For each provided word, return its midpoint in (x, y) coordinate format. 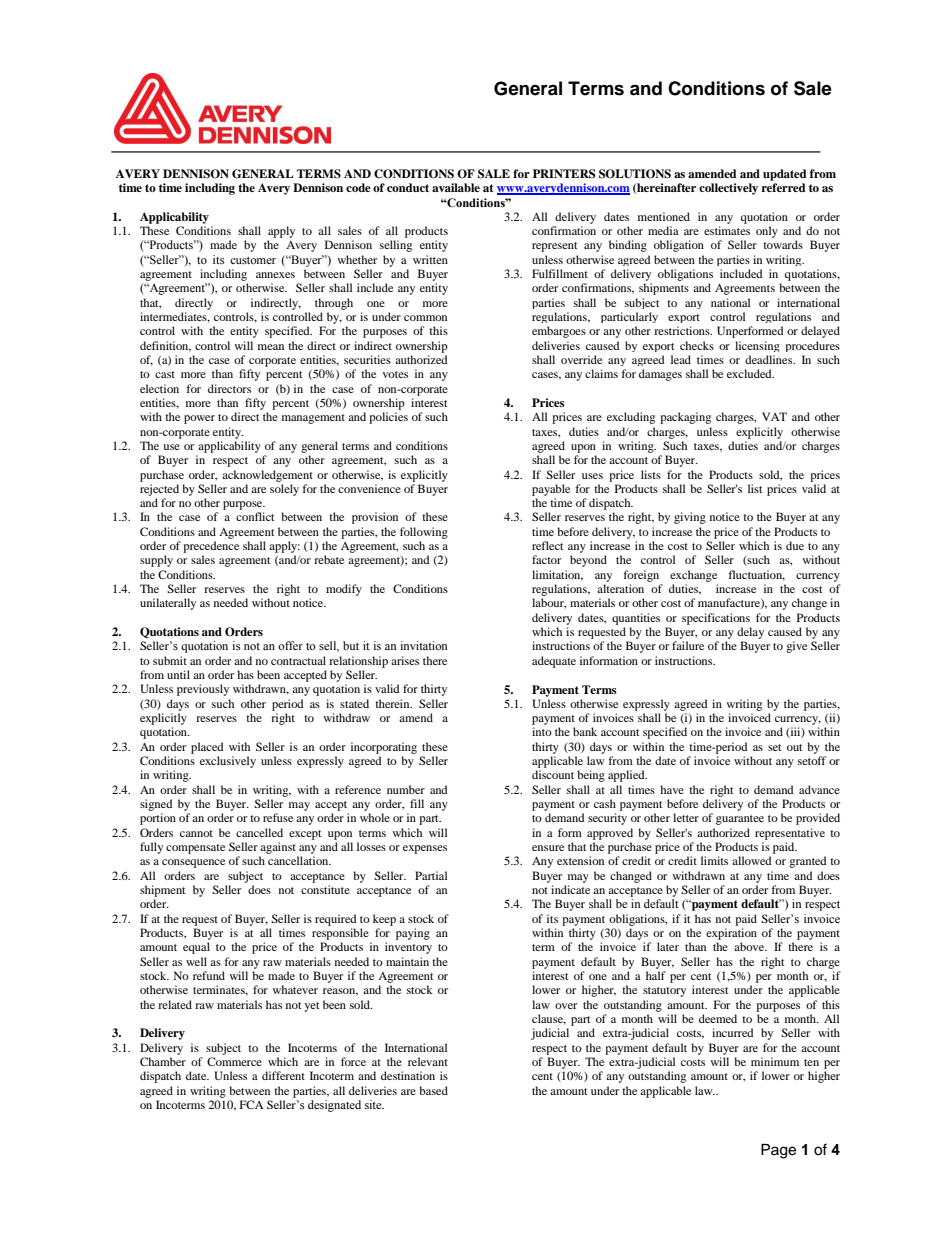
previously (203, 690)
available (456, 187)
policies (388, 418)
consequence (193, 863)
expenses (425, 849)
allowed (752, 860)
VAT (774, 416)
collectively (728, 189)
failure (688, 645)
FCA (252, 1104)
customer (253, 260)
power (199, 419)
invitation (423, 645)
